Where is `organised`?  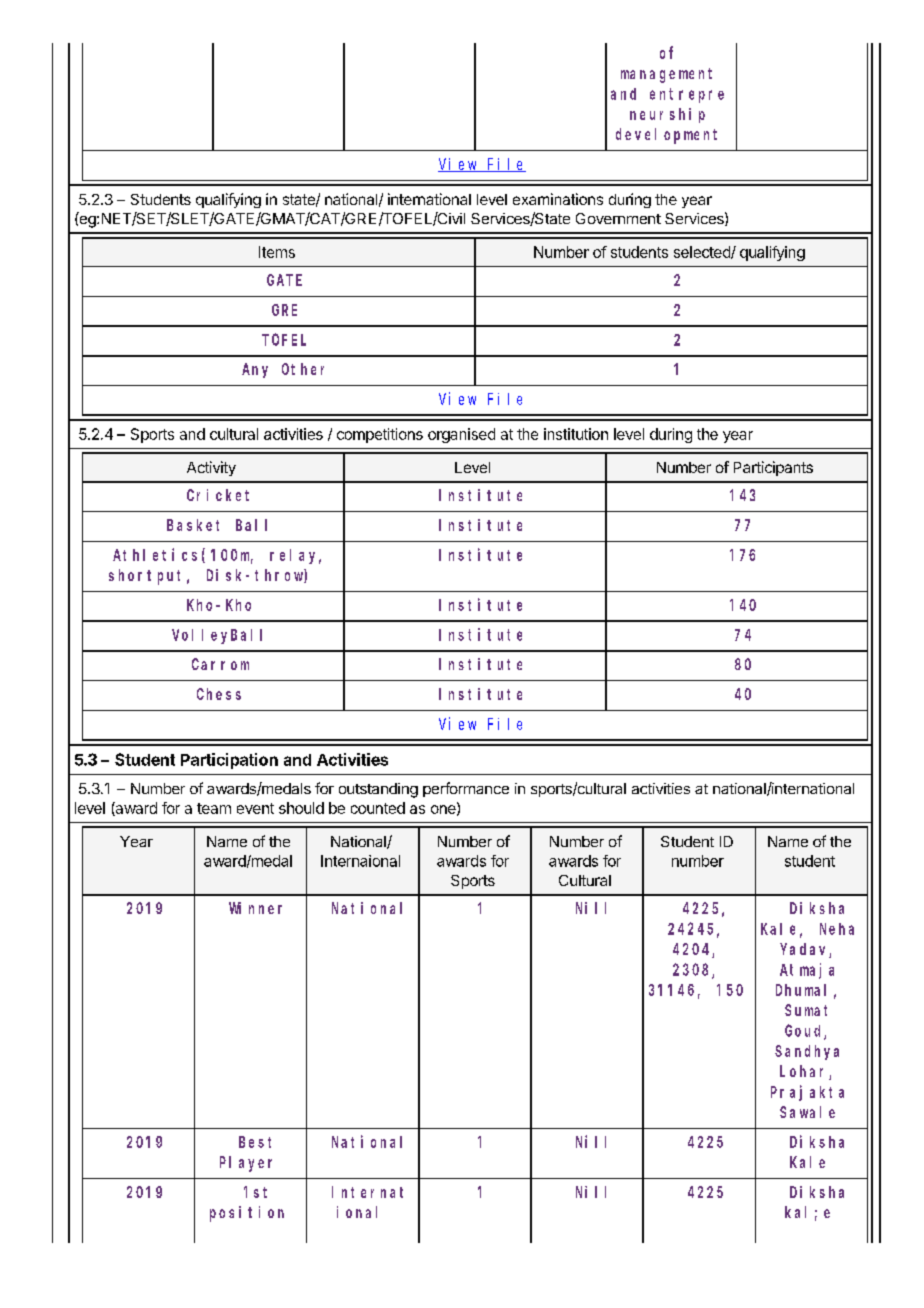
organised is located at coordinates (461, 435).
